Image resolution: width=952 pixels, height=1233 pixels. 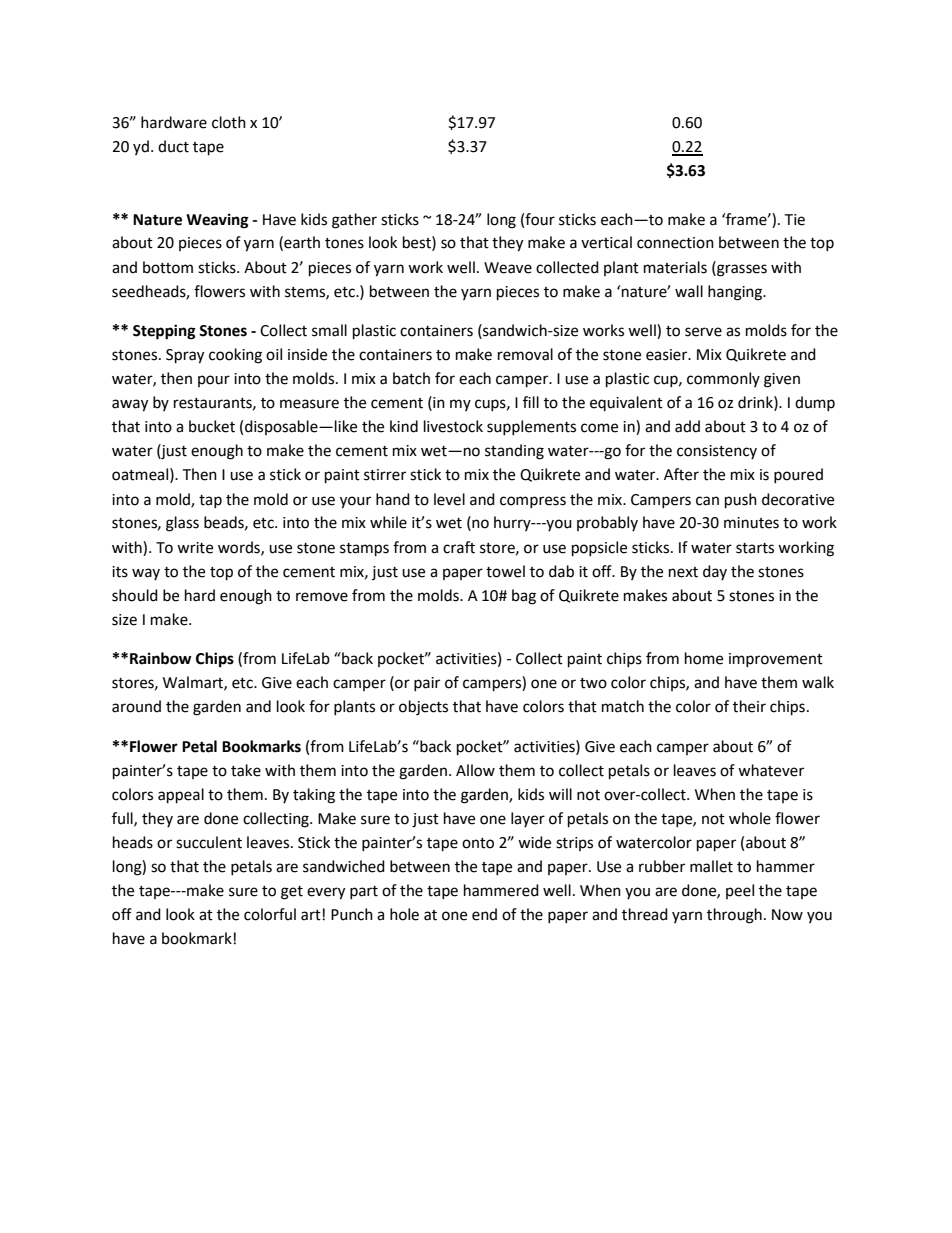 I want to click on should, so click(x=135, y=595).
